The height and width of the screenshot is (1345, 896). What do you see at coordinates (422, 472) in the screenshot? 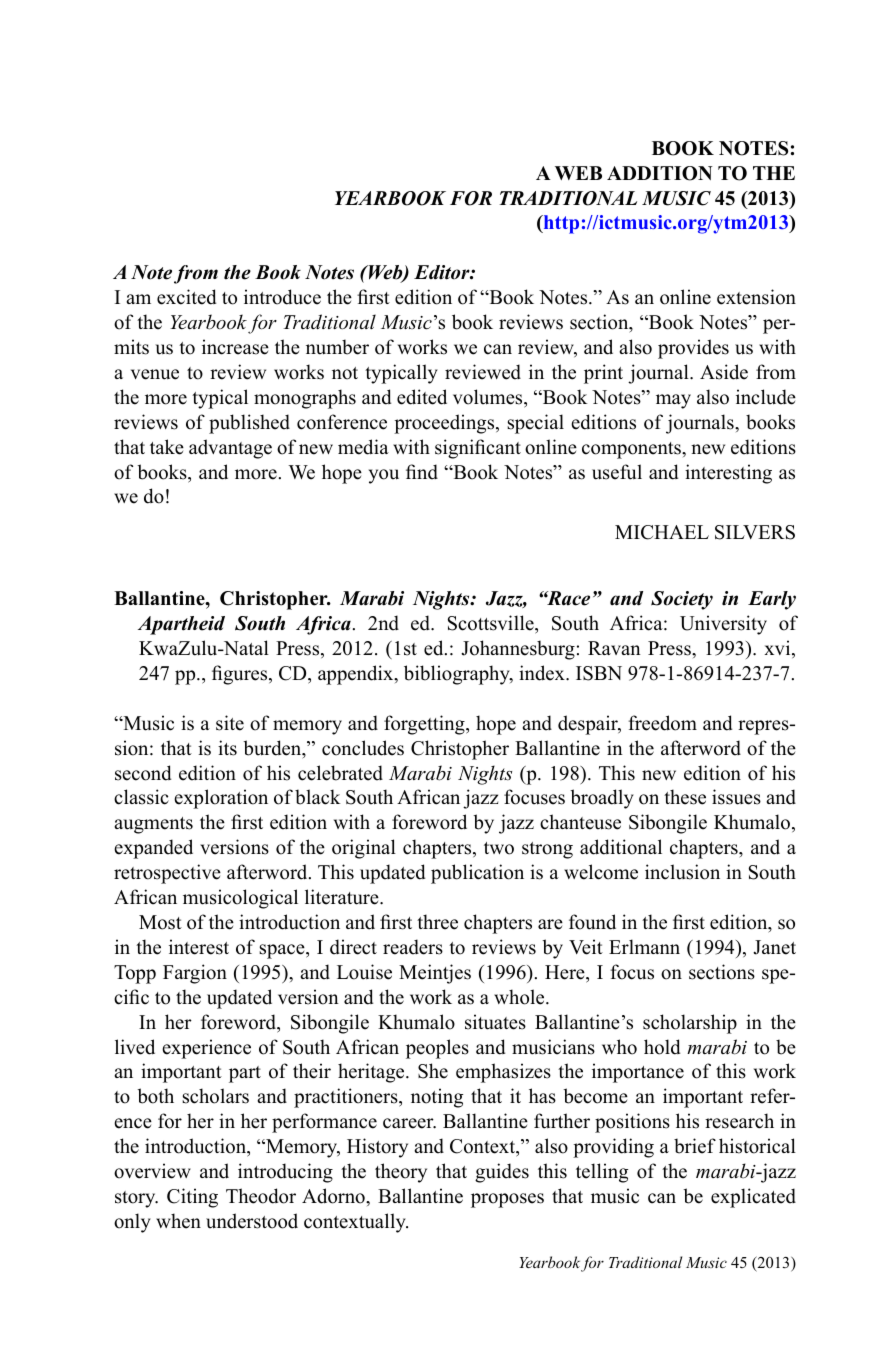
I see `find` at bounding box center [422, 472].
